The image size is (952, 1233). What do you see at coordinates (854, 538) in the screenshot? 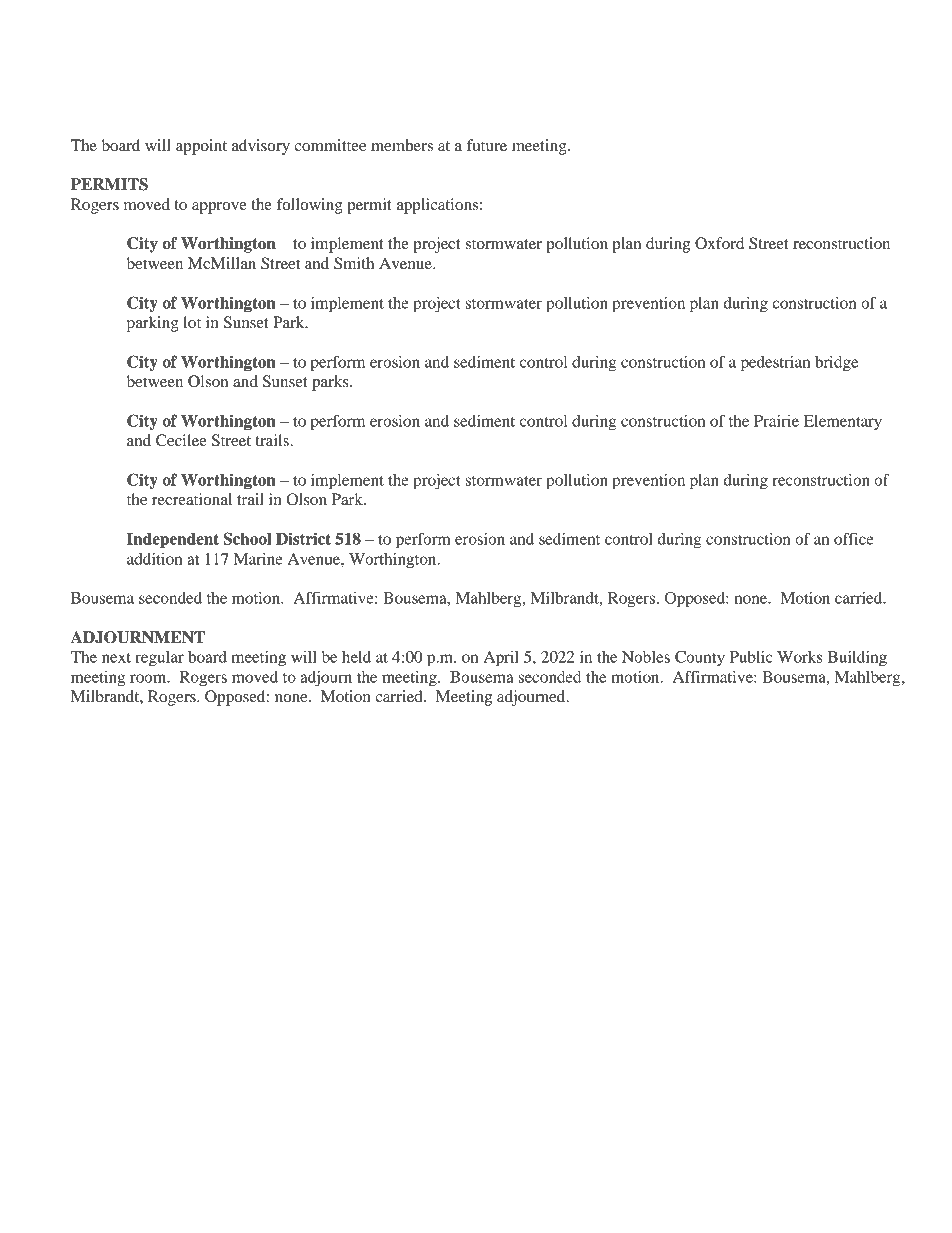
I see `office` at bounding box center [854, 538].
